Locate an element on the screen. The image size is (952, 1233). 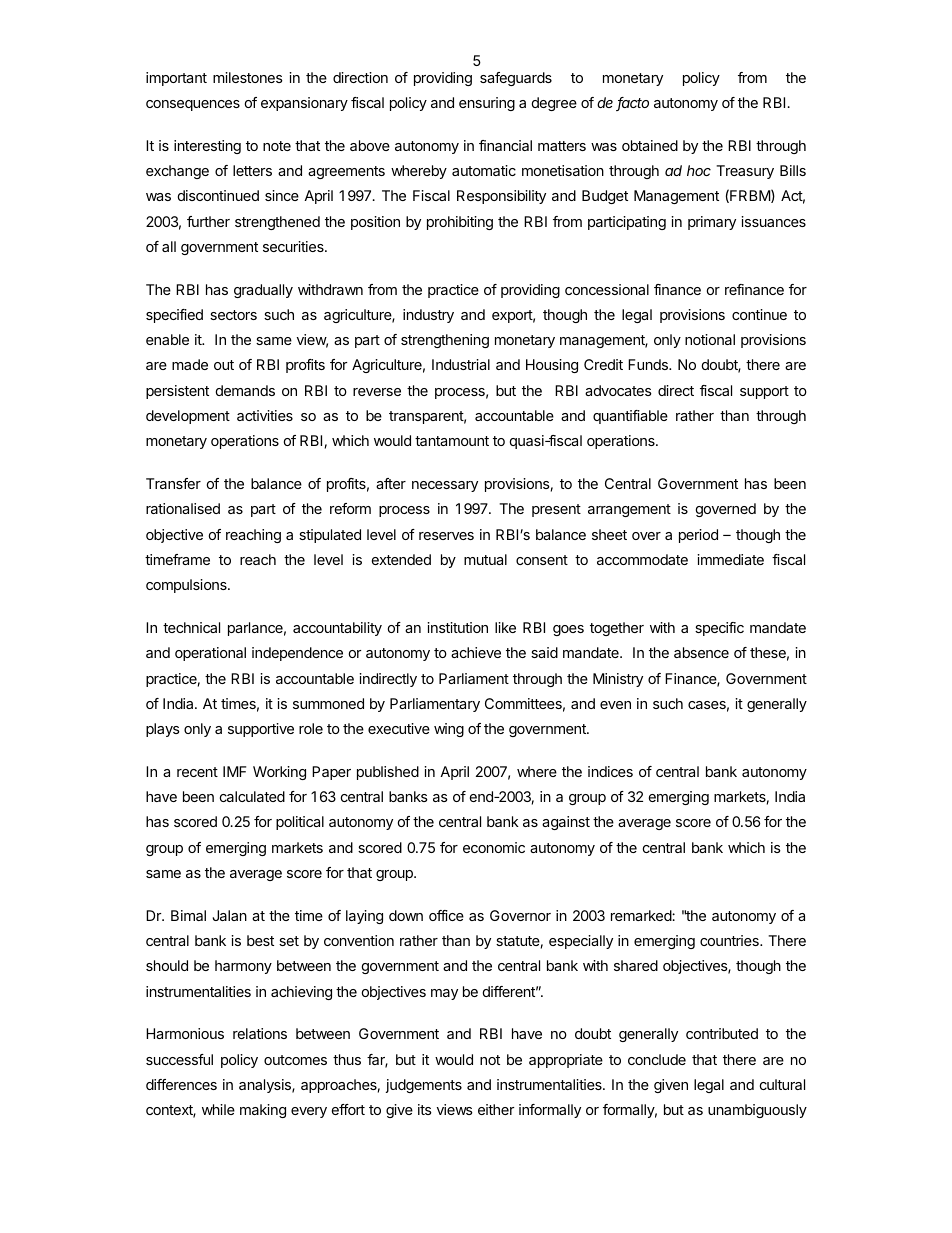
quantifiable is located at coordinates (630, 417).
